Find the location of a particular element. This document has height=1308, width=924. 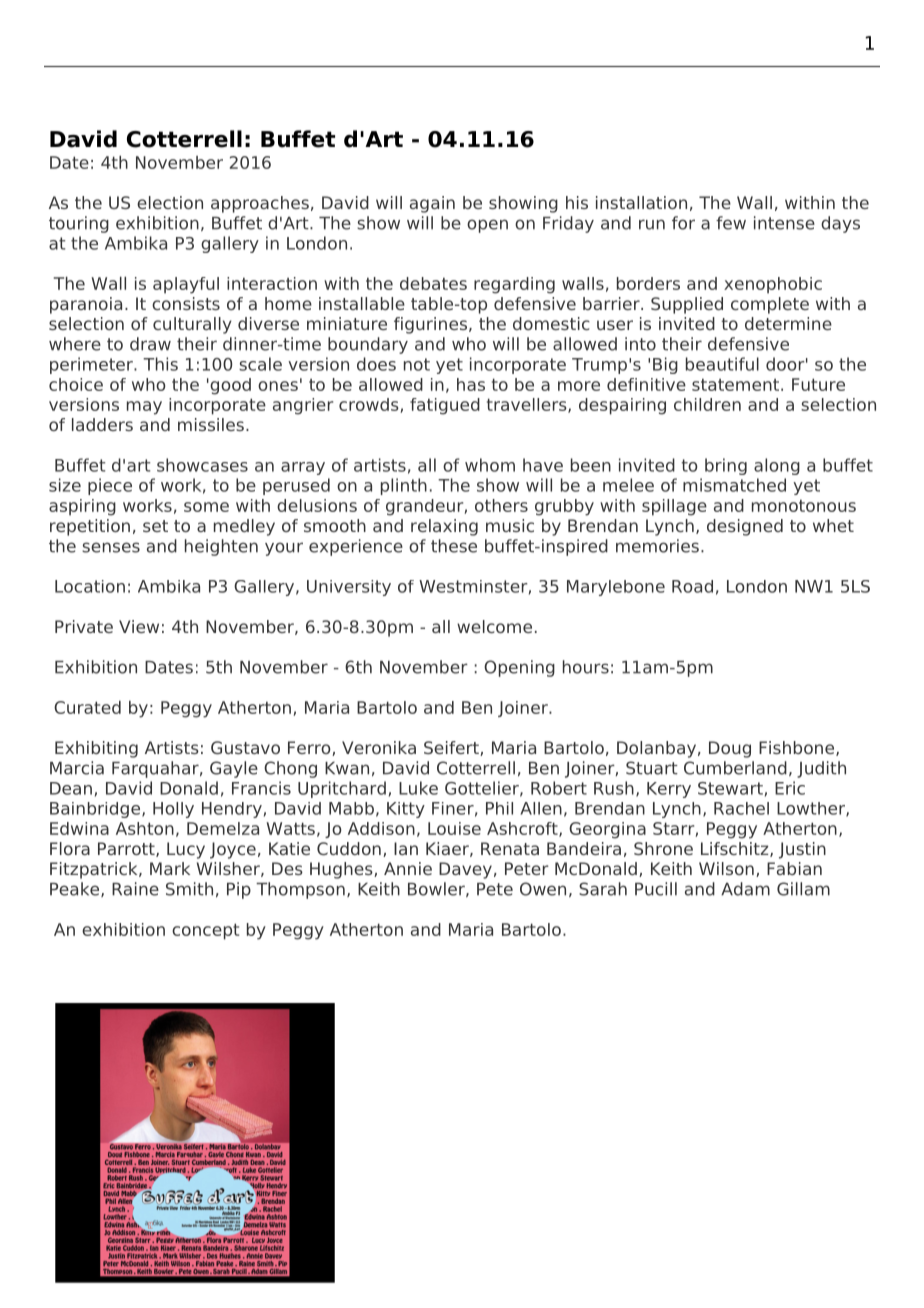

Adam is located at coordinates (745, 889).
